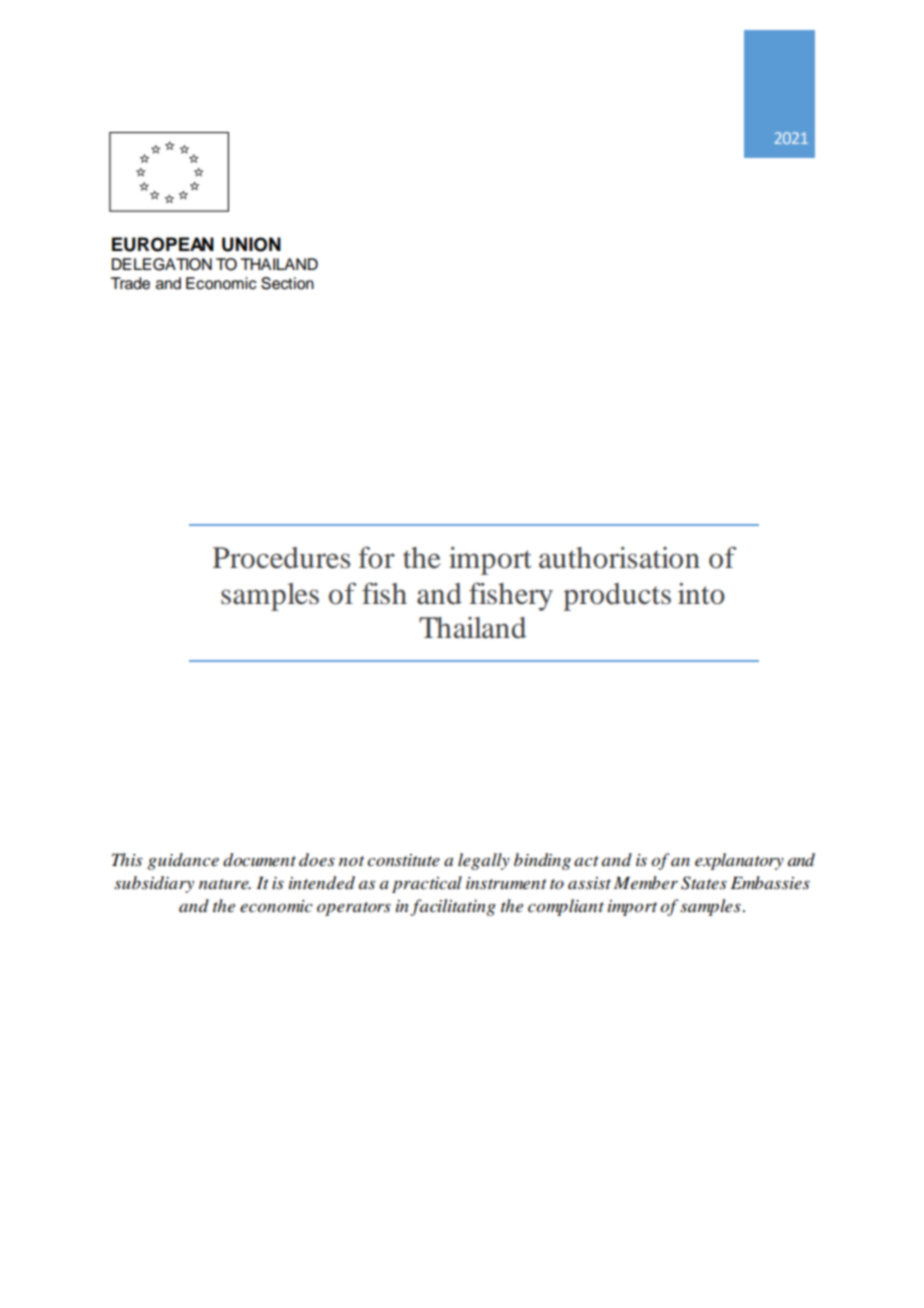  I want to click on UNION, so click(251, 244).
